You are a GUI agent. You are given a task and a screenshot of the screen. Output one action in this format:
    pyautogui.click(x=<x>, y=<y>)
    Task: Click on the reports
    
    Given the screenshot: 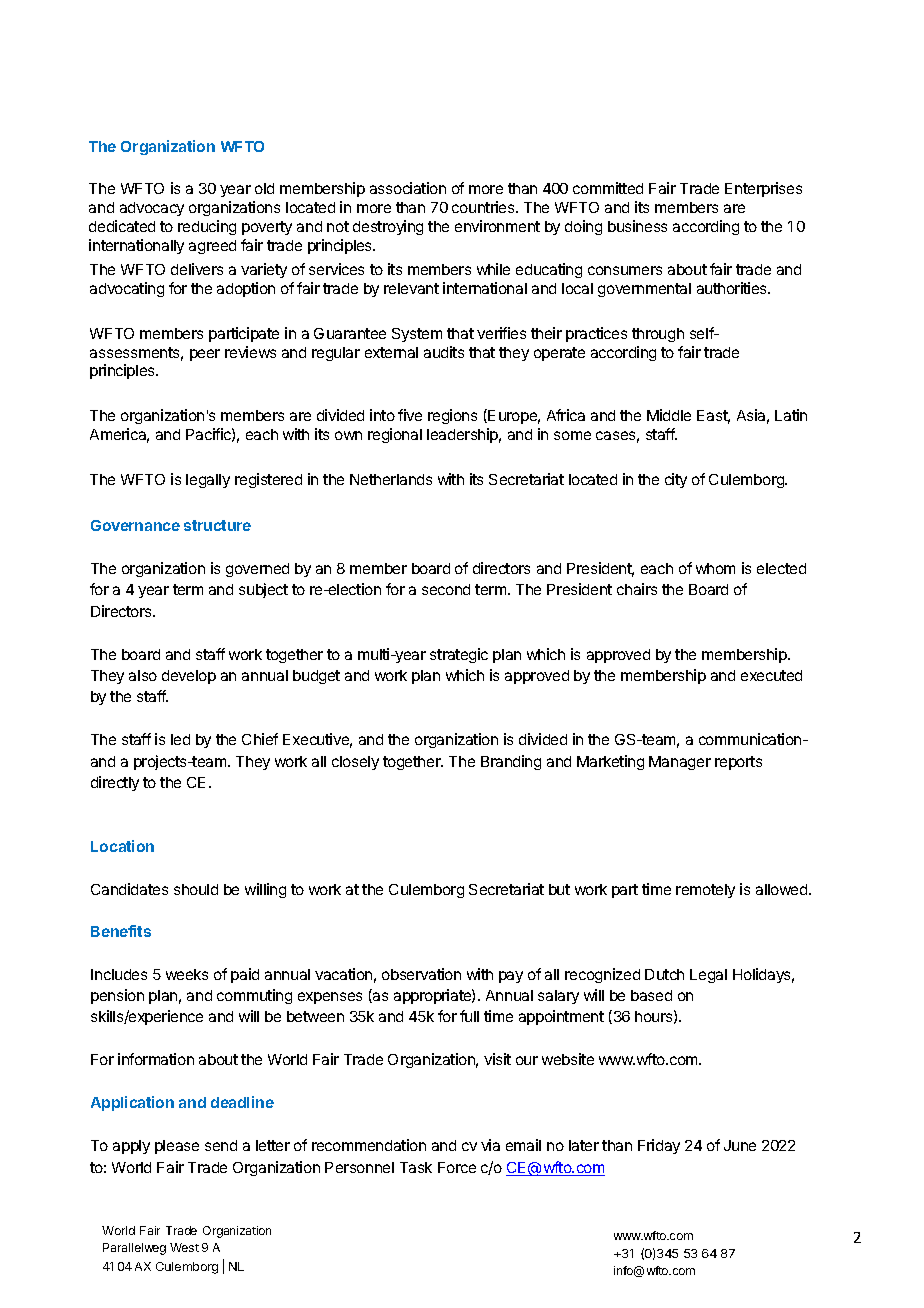 What is the action you would take?
    pyautogui.click(x=738, y=763)
